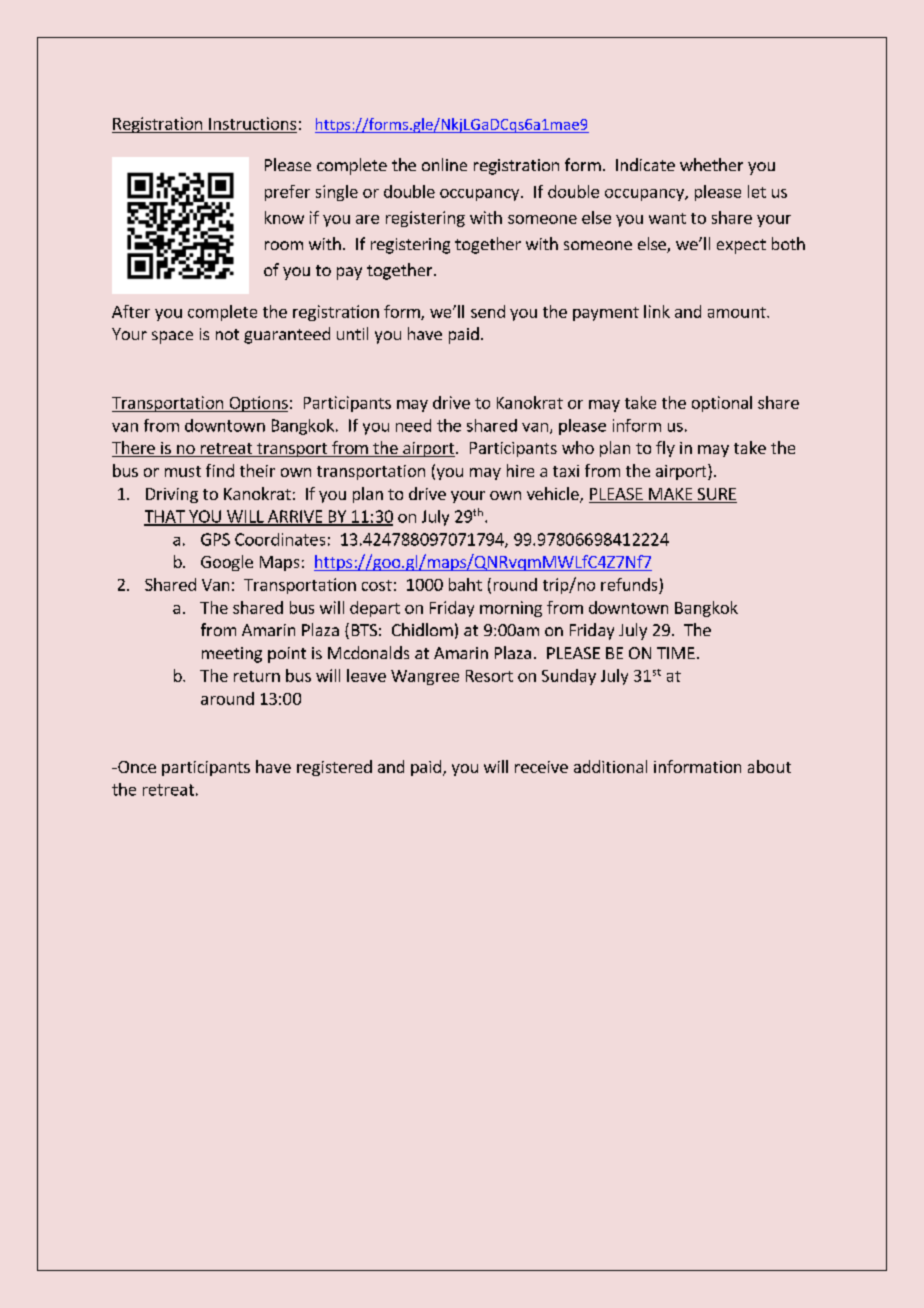  I want to click on whether, so click(711, 164).
